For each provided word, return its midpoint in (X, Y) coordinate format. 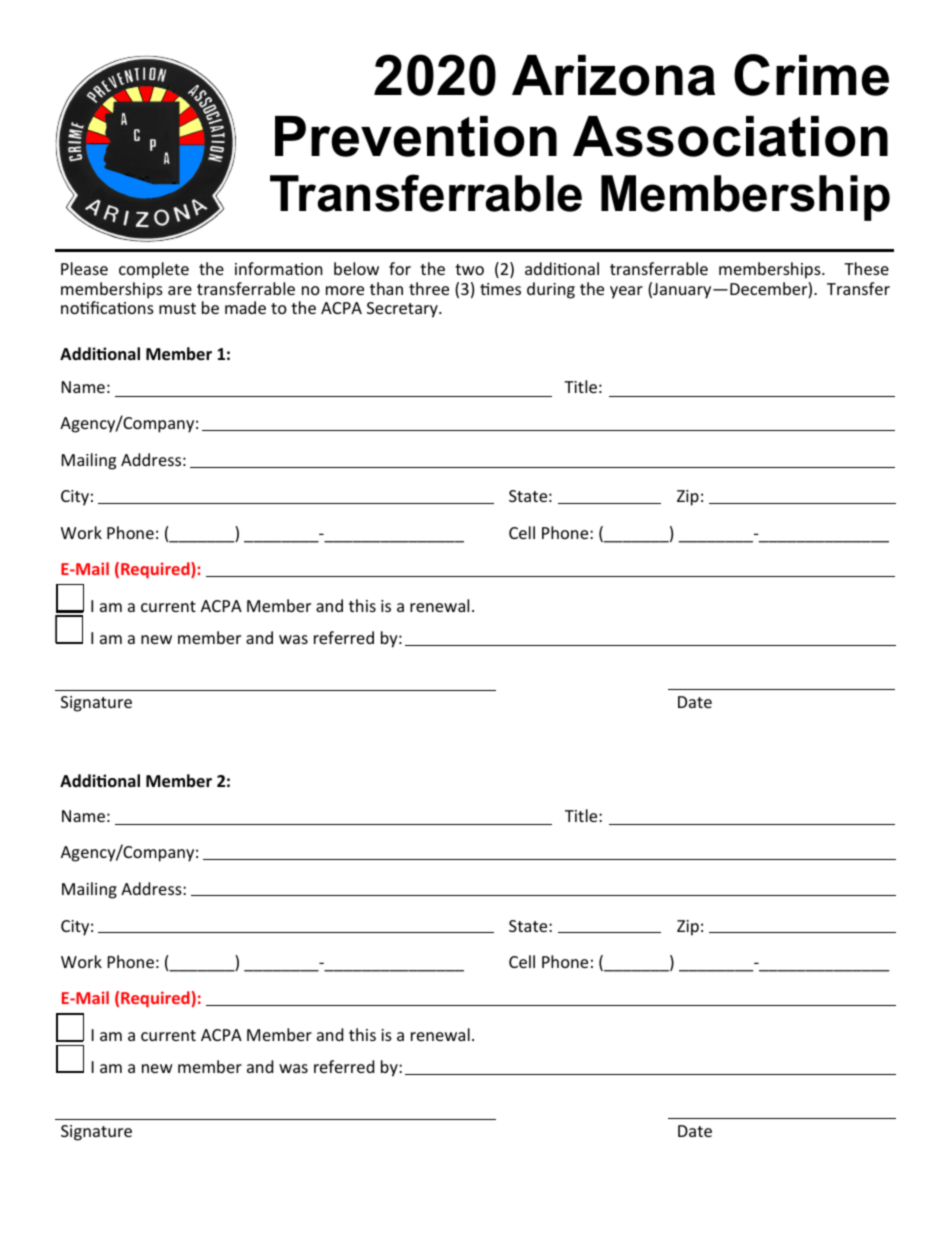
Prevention (416, 136)
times (500, 289)
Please (84, 268)
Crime (811, 75)
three (429, 288)
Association (730, 136)
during (551, 290)
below (356, 268)
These (866, 268)
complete (154, 270)
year (626, 292)
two (469, 269)
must (177, 308)
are (180, 290)
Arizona (613, 75)
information (279, 268)
